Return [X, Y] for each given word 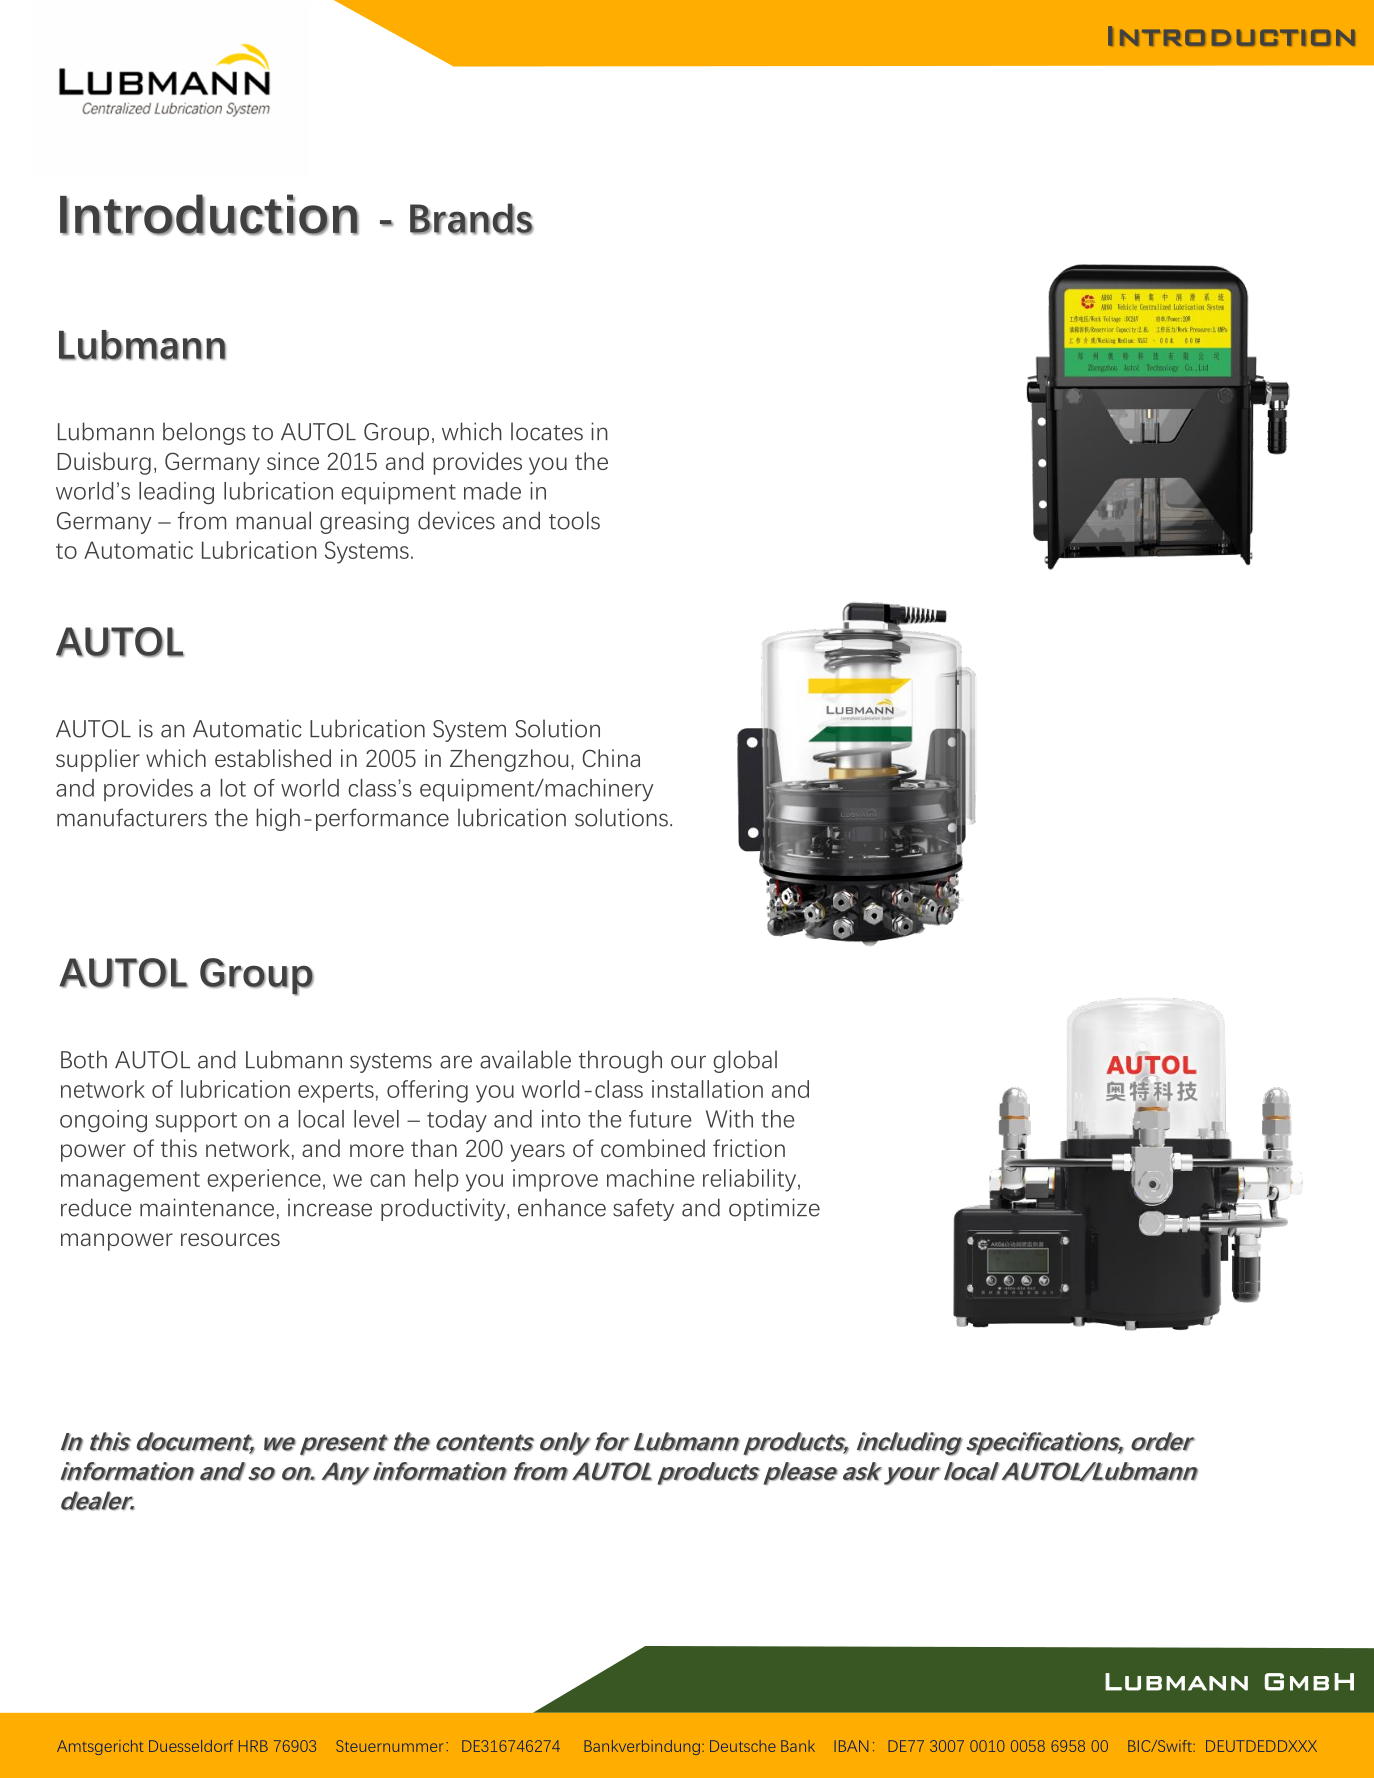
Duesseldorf [191, 1746]
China [611, 758]
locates [547, 431]
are [456, 1062]
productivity [444, 1209]
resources [230, 1239]
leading [176, 493]
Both [84, 1059]
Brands [471, 219]
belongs [204, 433]
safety [643, 1209]
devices [456, 520]
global [745, 1061]
